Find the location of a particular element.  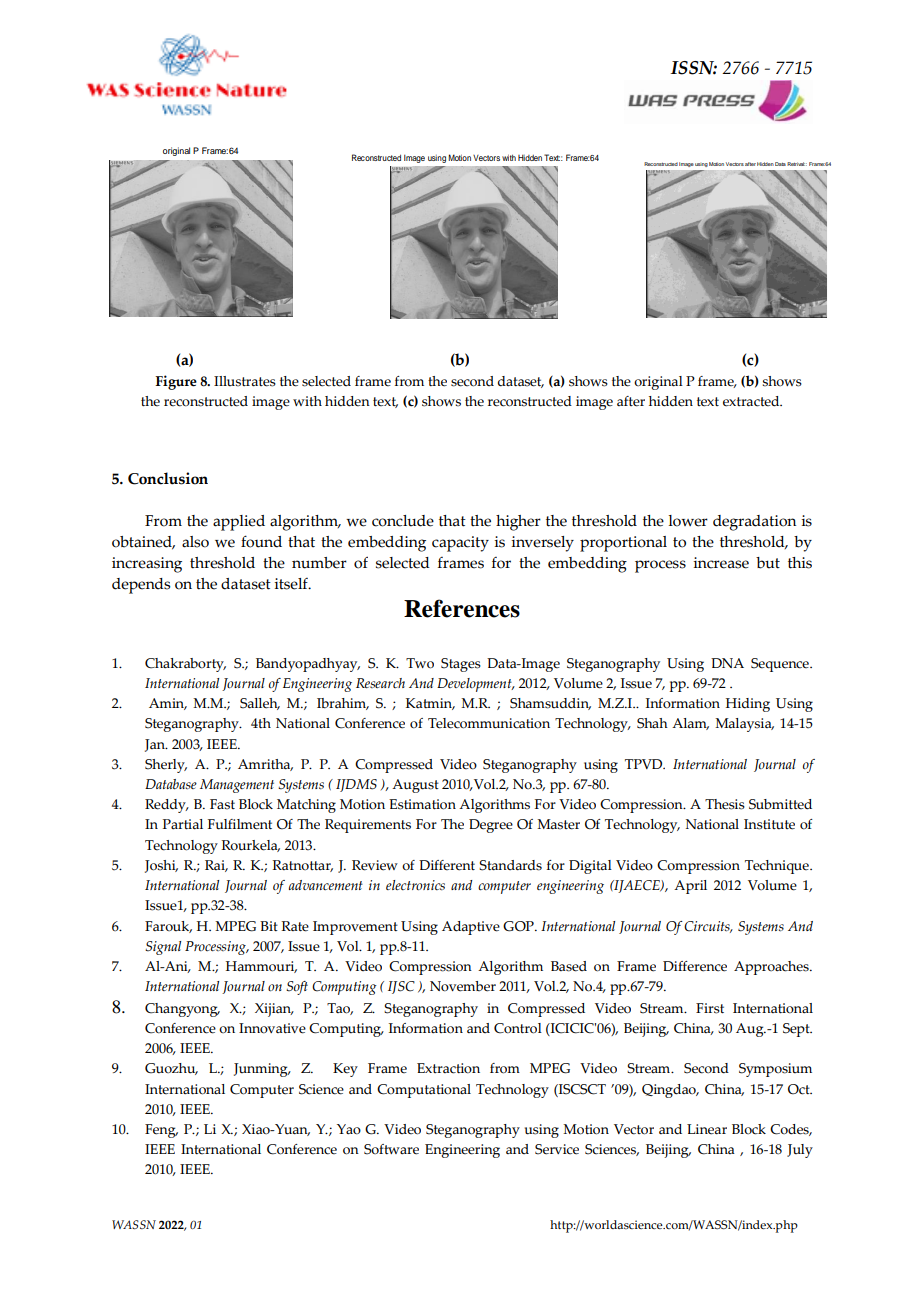

increase is located at coordinates (721, 563).
